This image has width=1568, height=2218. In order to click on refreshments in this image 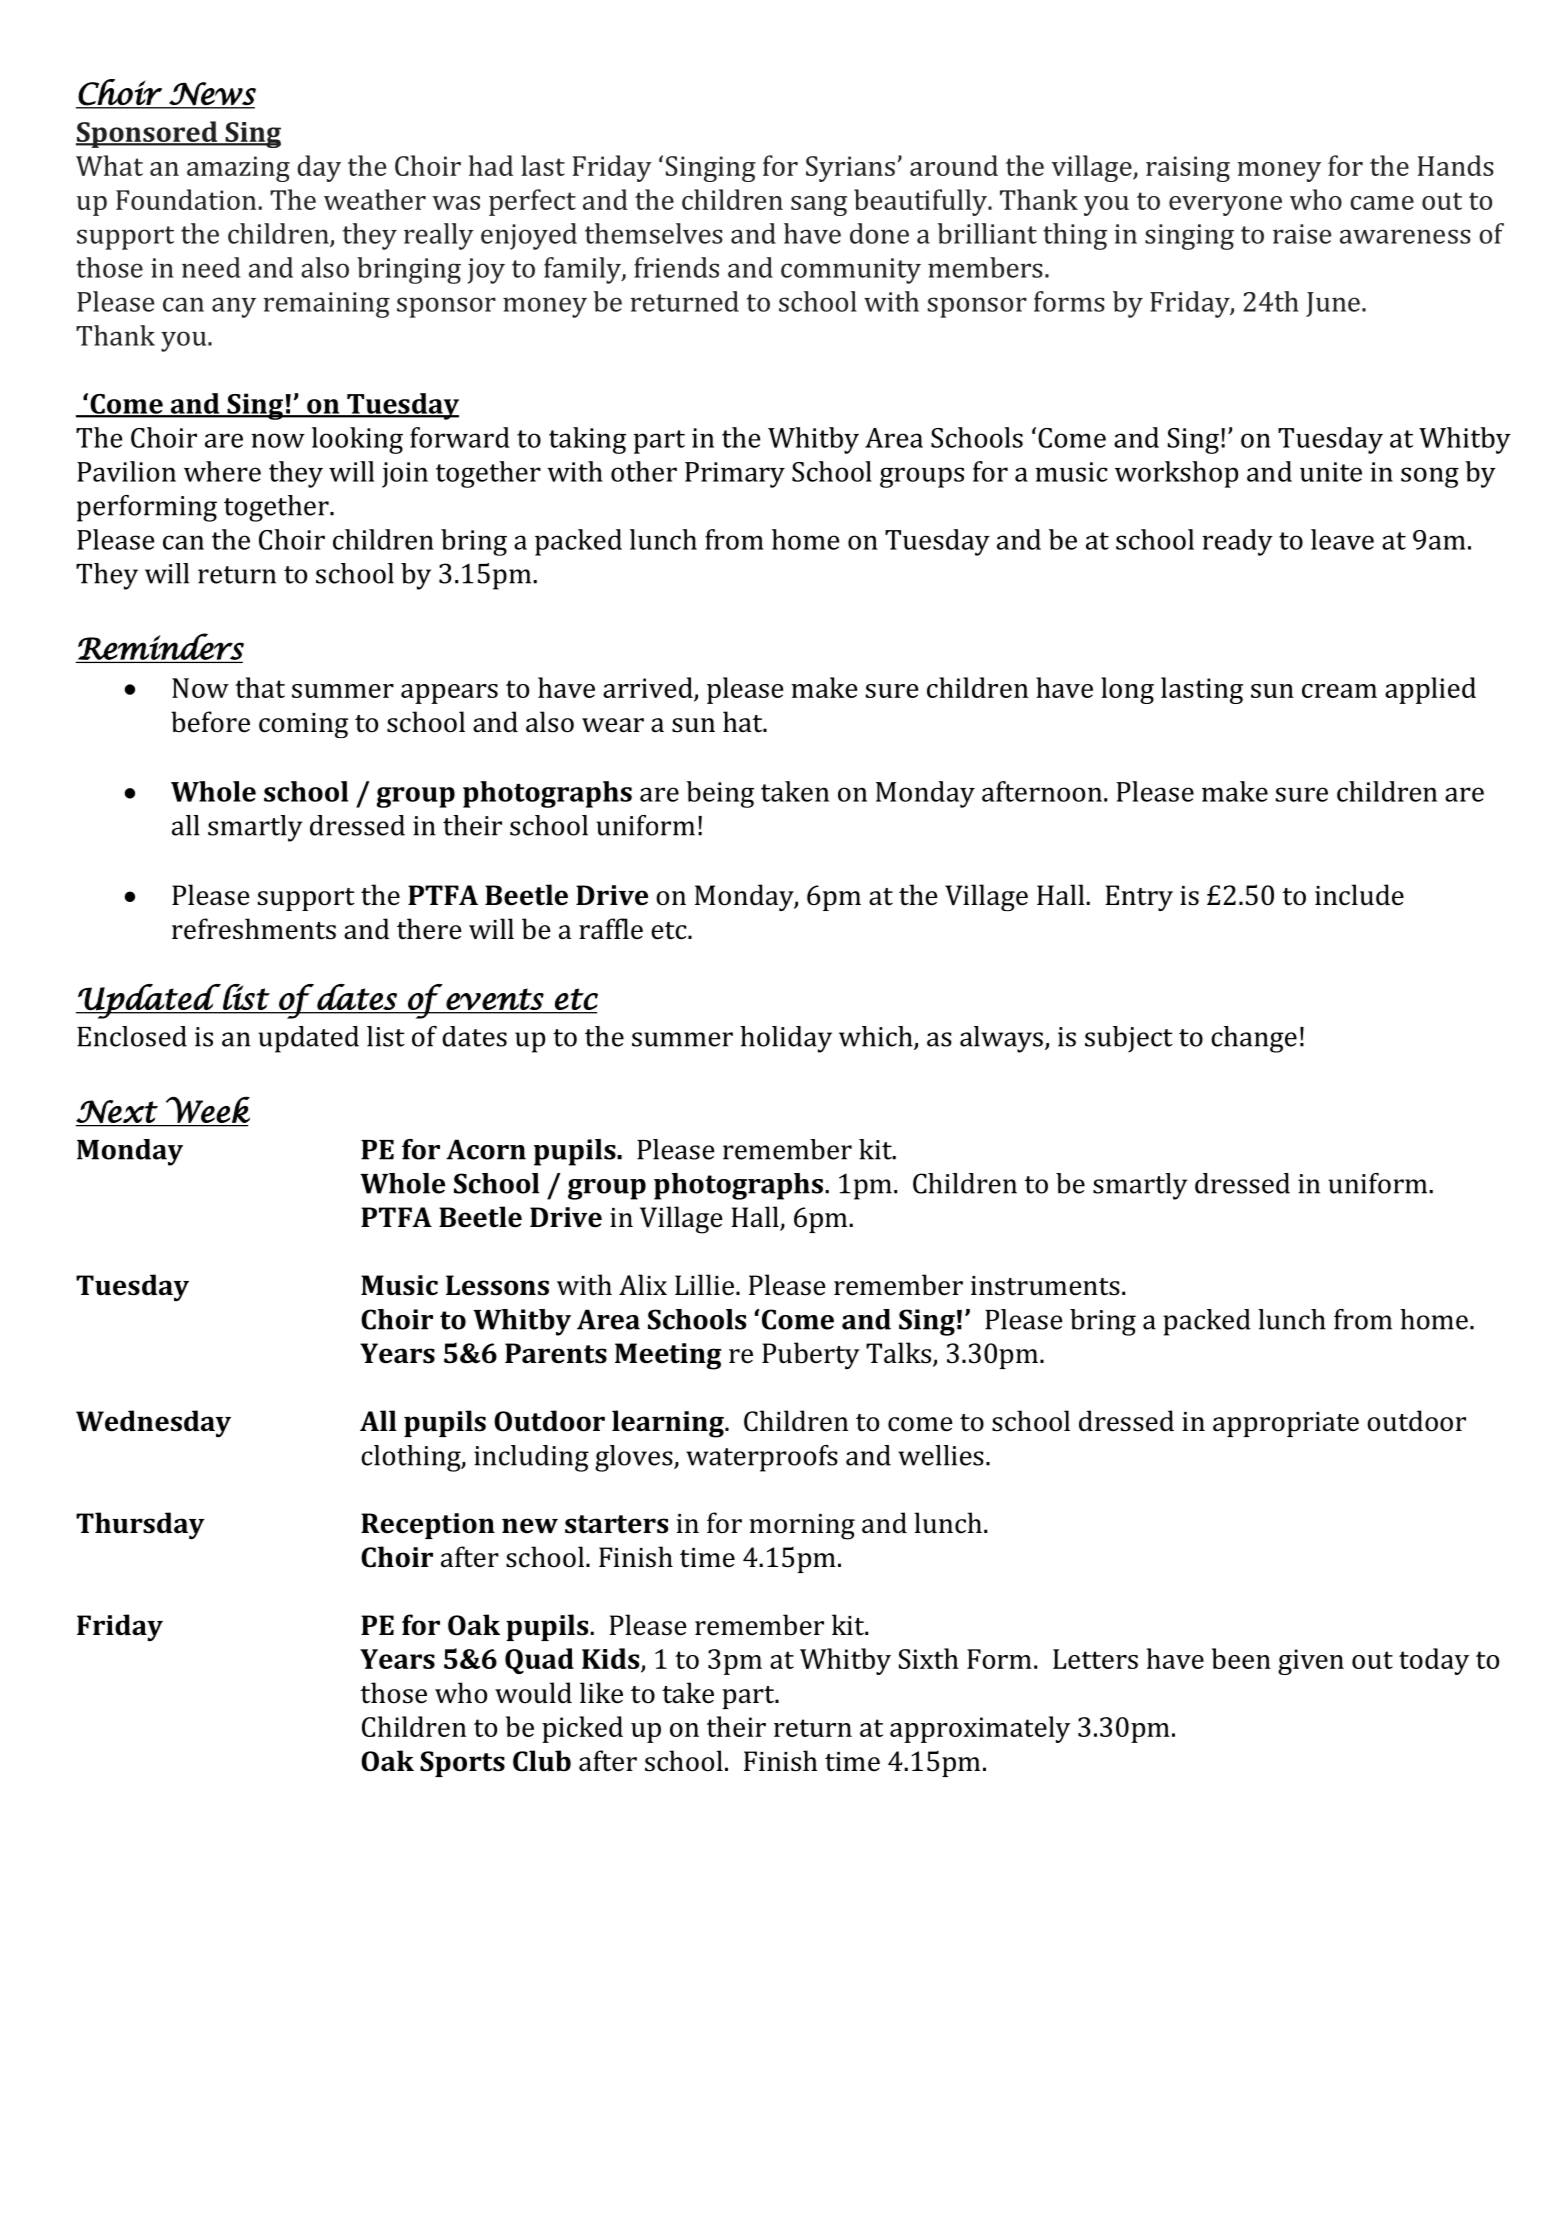, I will do `click(254, 929)`.
